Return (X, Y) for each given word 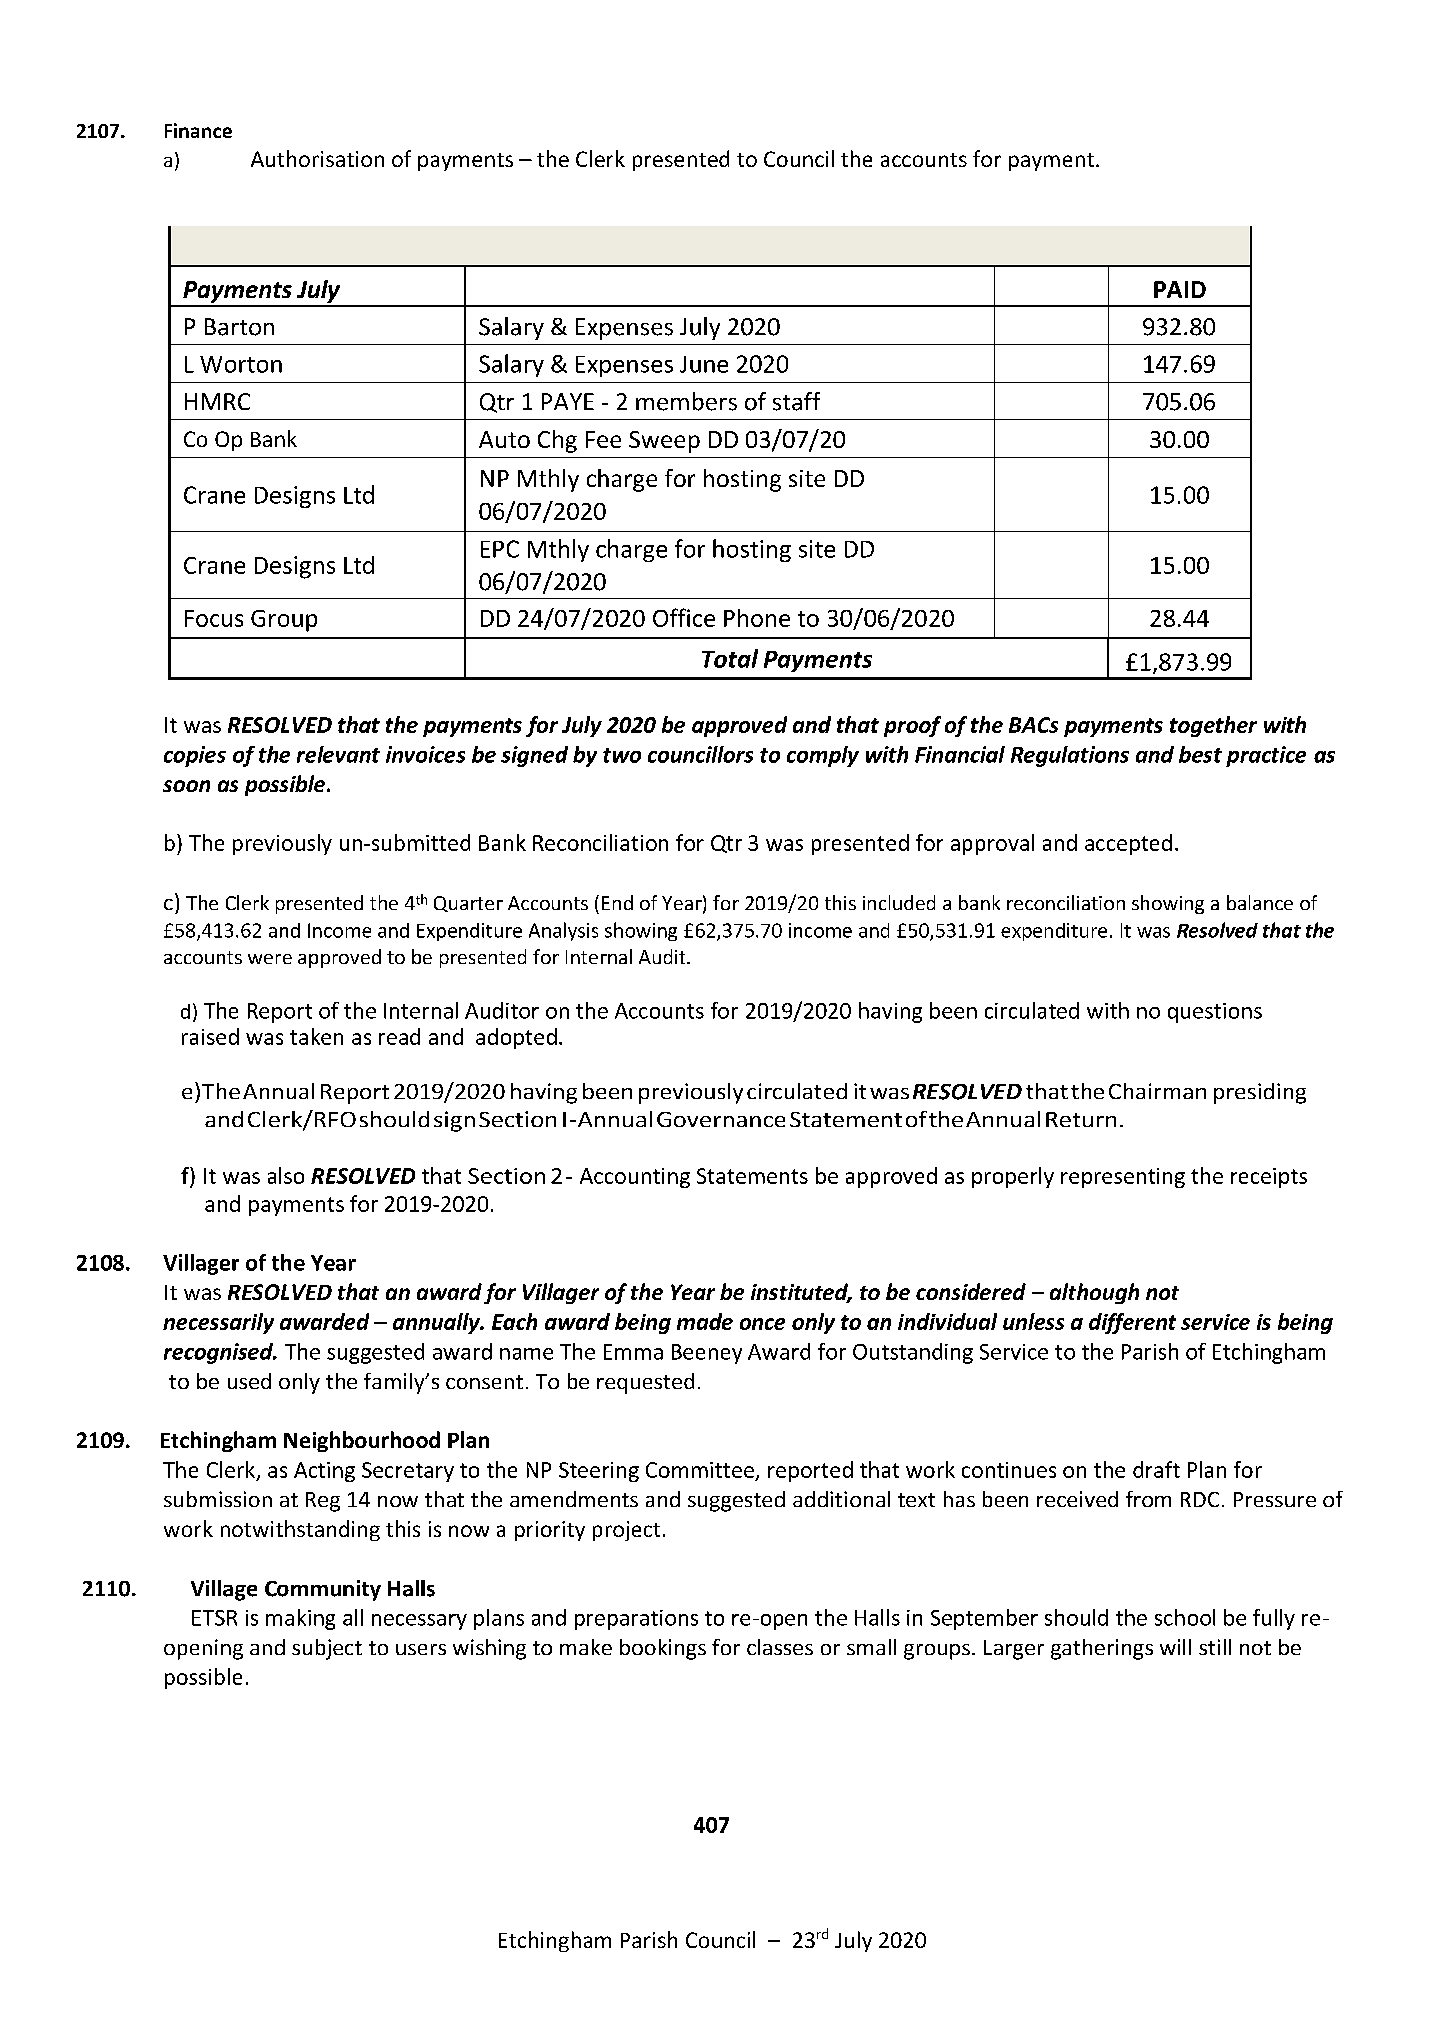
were (270, 959)
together (1213, 726)
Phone (757, 618)
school (1185, 1617)
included (899, 902)
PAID (1180, 289)
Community (323, 1590)
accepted (1128, 844)
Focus (214, 618)
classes (780, 1647)
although (1094, 1293)
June (704, 364)
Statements (752, 1176)
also (286, 1175)
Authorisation (317, 158)
